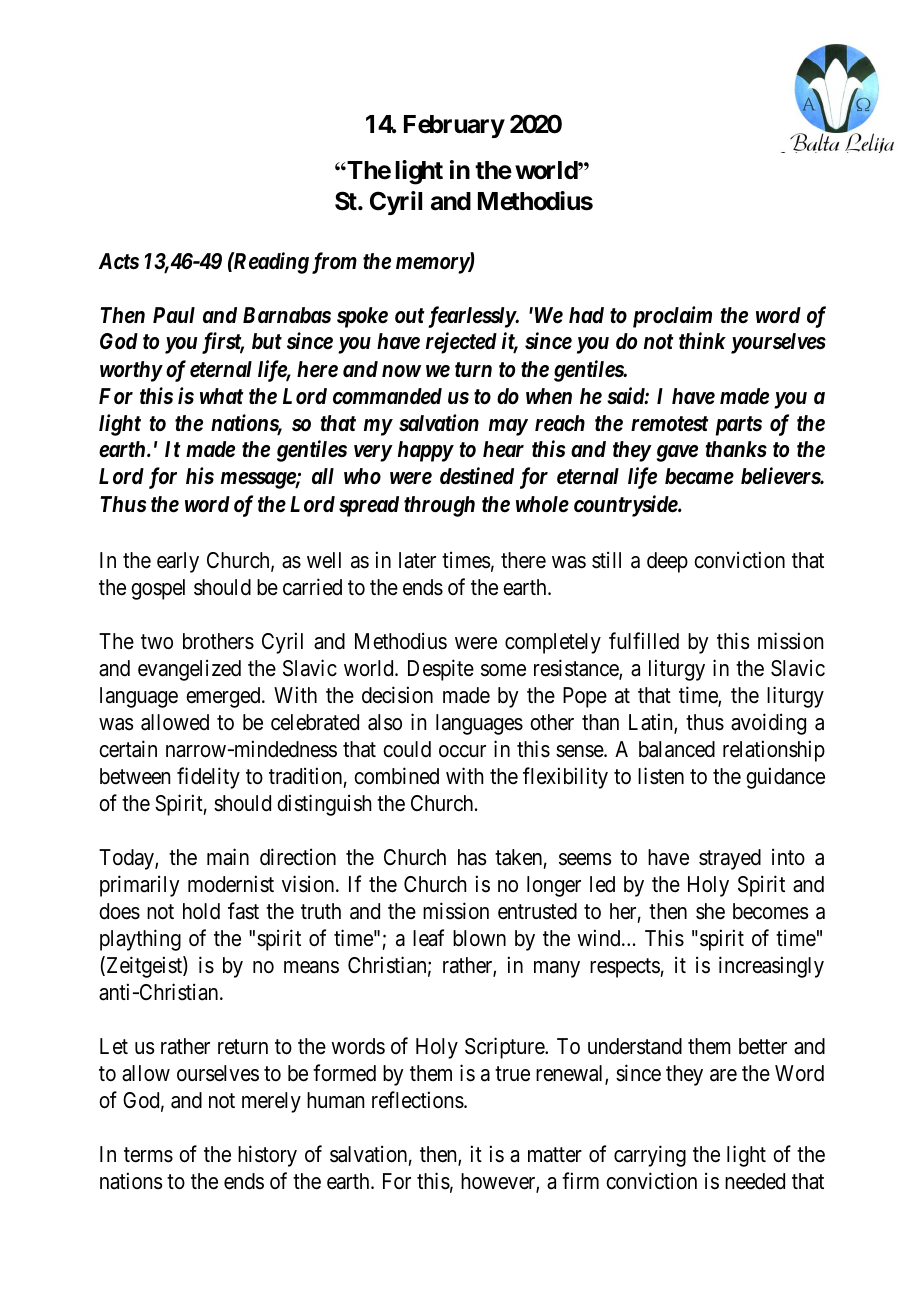  I want to click on proclaim, so click(672, 317).
